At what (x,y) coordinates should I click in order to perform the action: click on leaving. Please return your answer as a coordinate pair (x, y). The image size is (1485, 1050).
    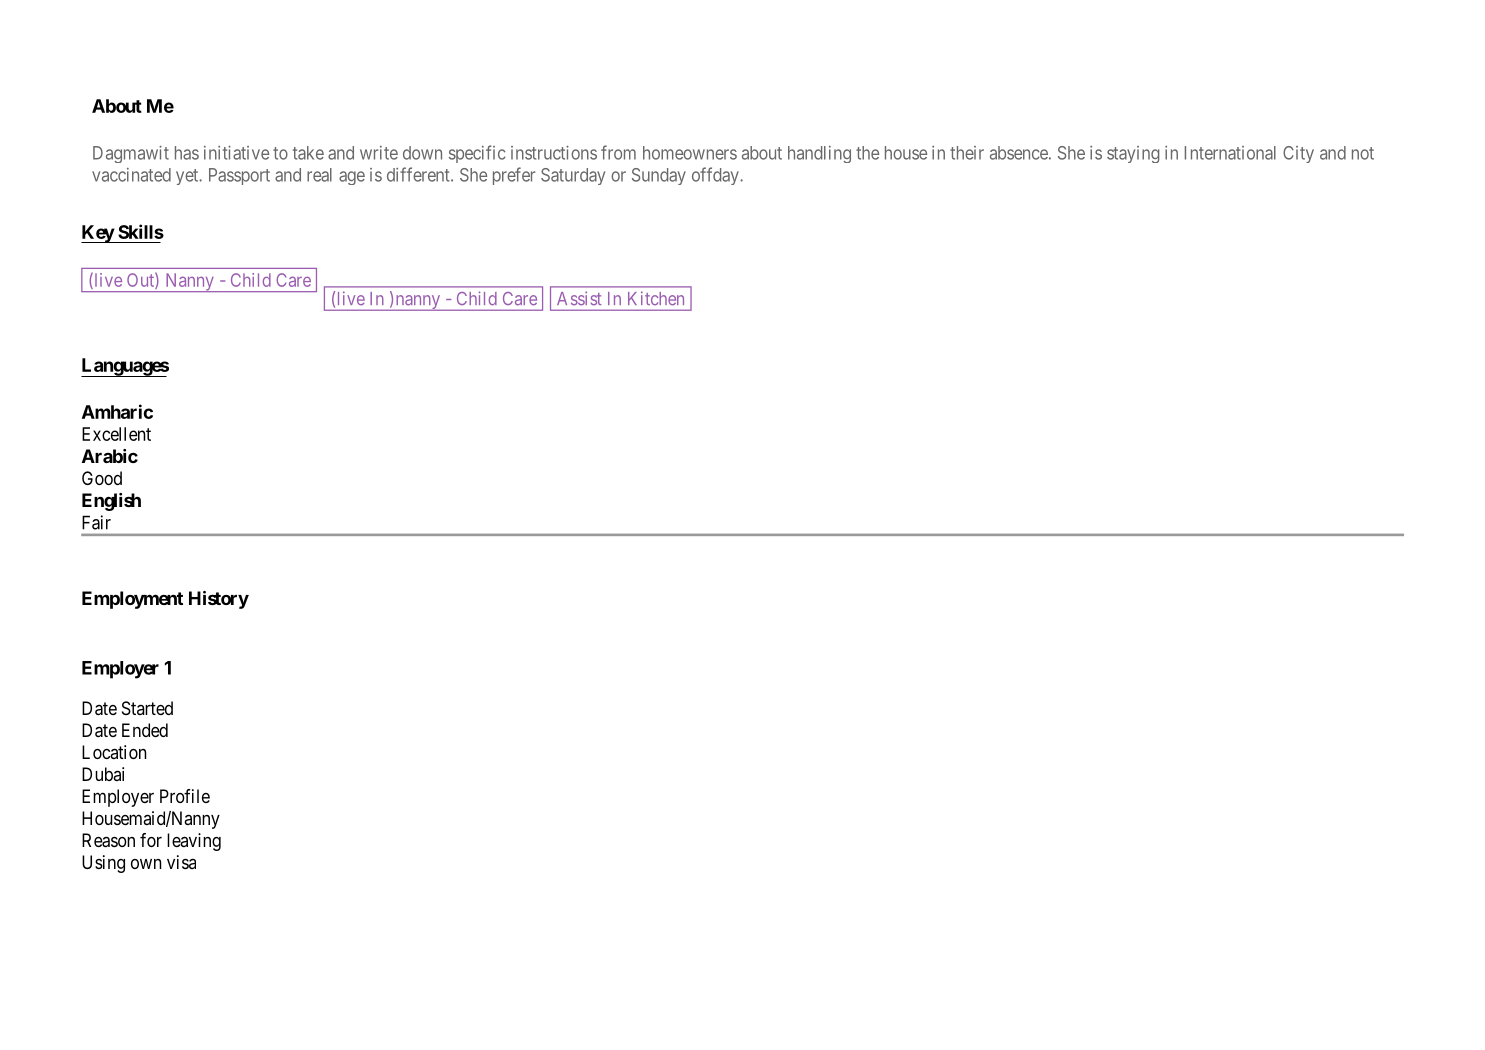
    Looking at the image, I should click on (194, 842).
